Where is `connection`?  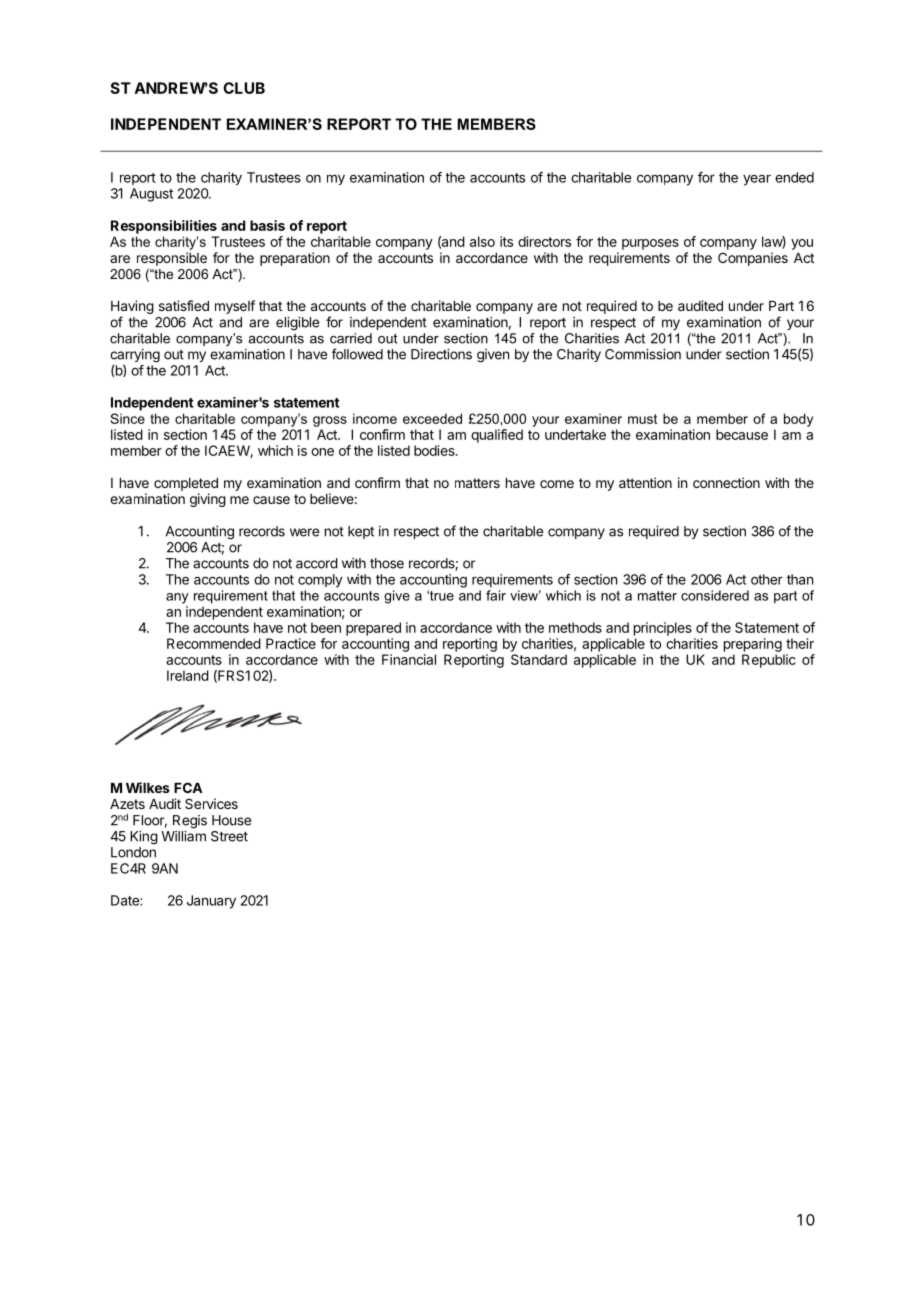 connection is located at coordinates (726, 482).
